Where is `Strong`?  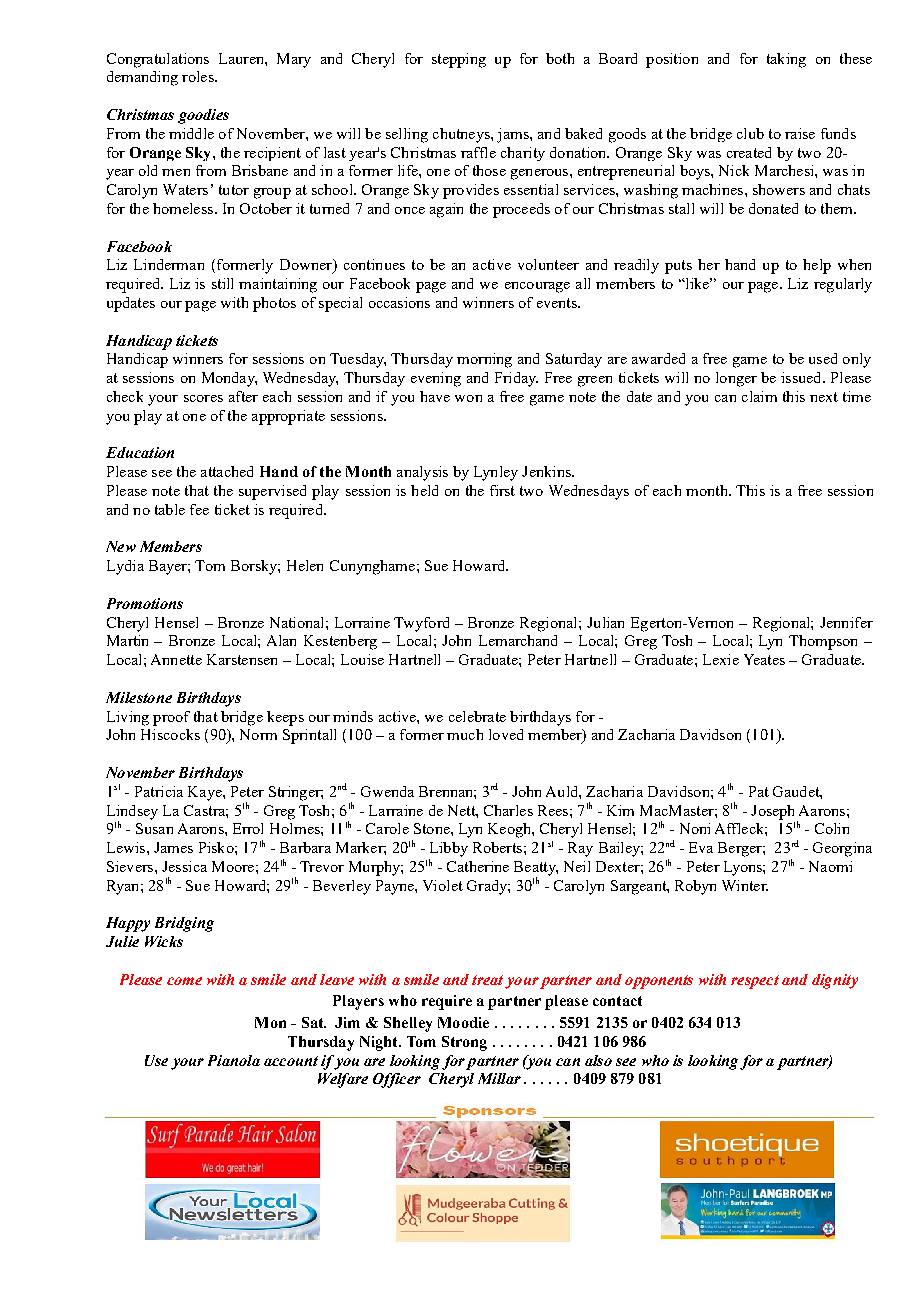 Strong is located at coordinates (464, 1043).
